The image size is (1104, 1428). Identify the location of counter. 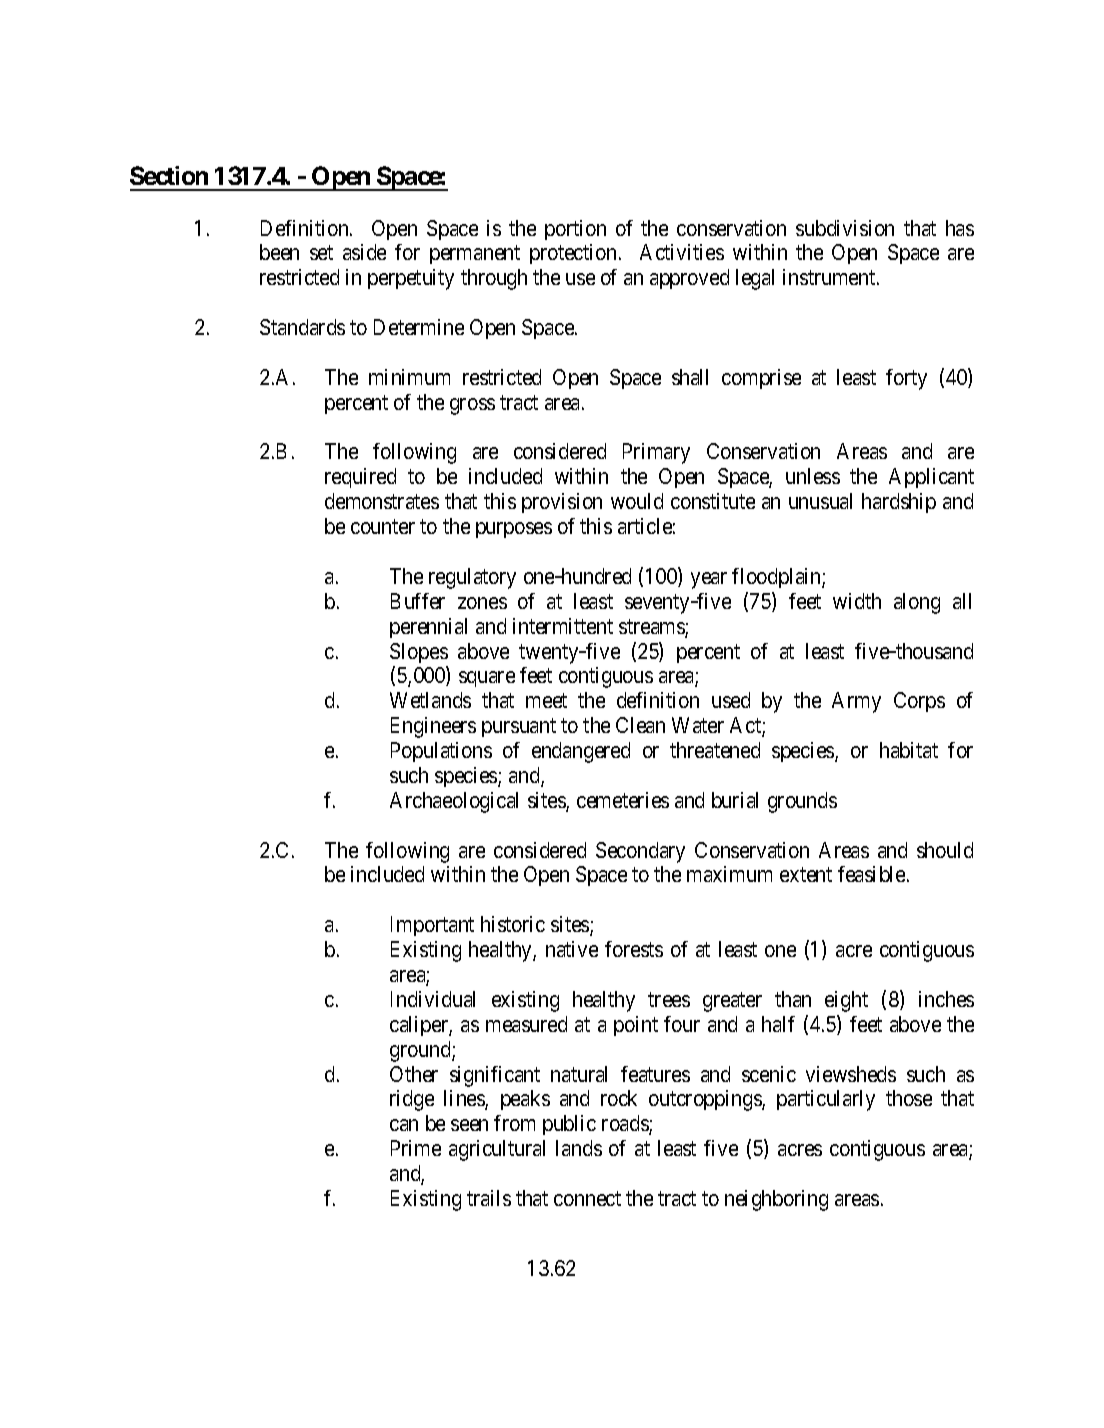
(383, 527).
